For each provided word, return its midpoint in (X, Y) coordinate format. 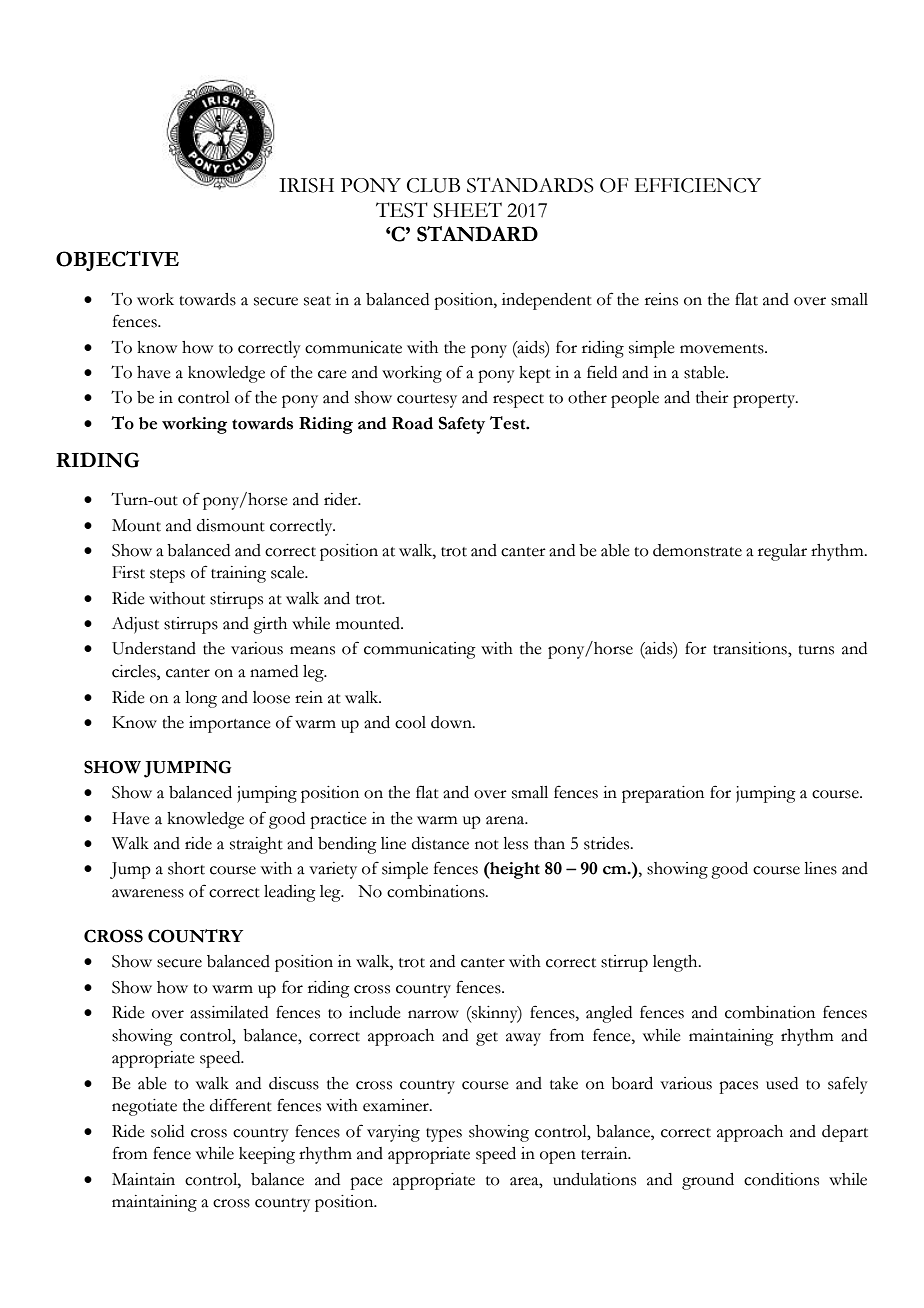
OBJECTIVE (117, 261)
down (452, 722)
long (201, 699)
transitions (751, 648)
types (444, 1135)
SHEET (467, 210)
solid (167, 1131)
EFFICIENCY (698, 185)
